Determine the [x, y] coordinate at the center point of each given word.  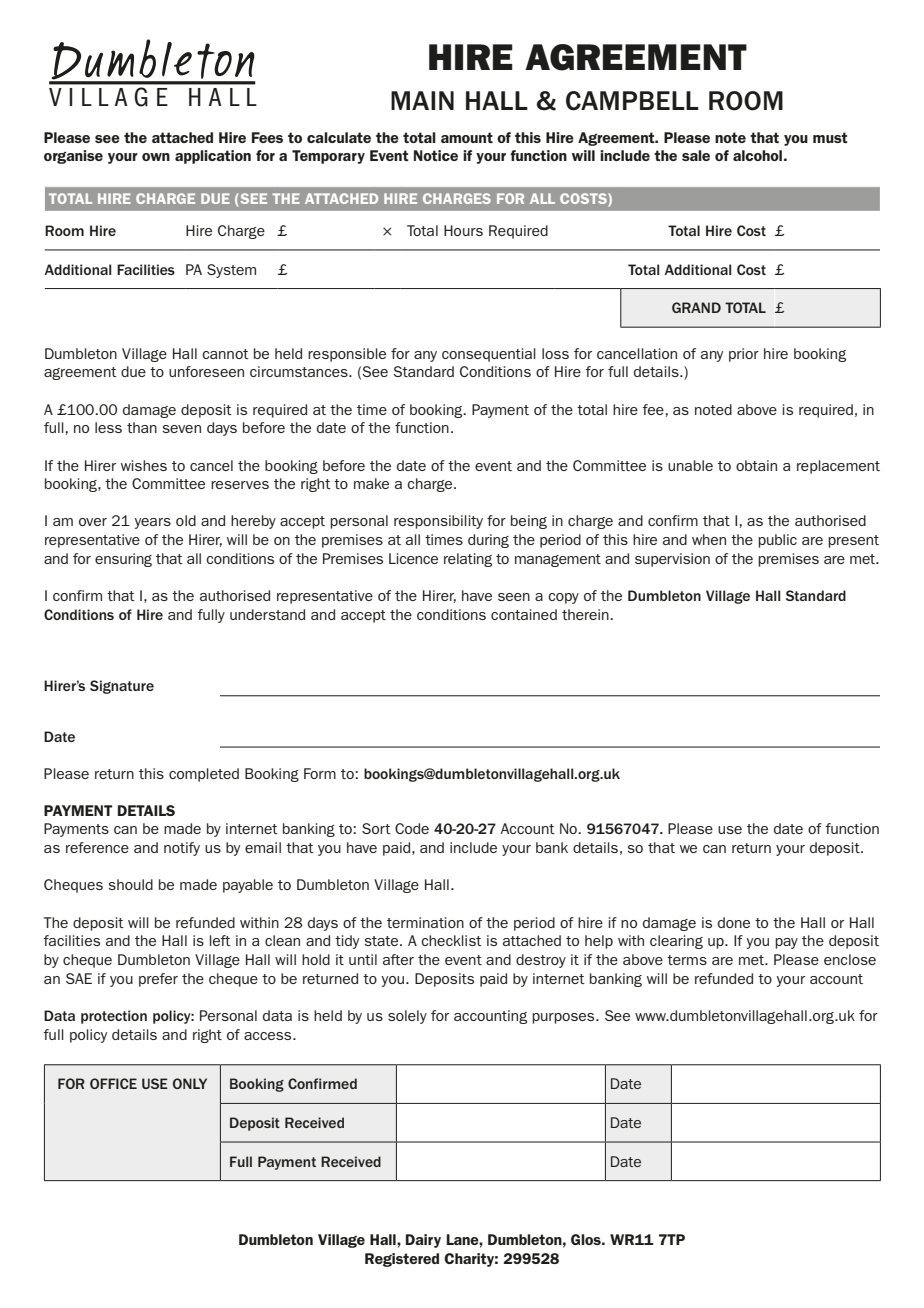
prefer [158, 980]
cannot [225, 354]
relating [468, 560]
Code [412, 828]
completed [204, 775]
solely [407, 1017]
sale [696, 155]
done [734, 922]
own [156, 157]
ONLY [190, 1083]
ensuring [123, 560]
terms [687, 960]
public [777, 541]
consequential [489, 355]
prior [744, 355]
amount [467, 137]
